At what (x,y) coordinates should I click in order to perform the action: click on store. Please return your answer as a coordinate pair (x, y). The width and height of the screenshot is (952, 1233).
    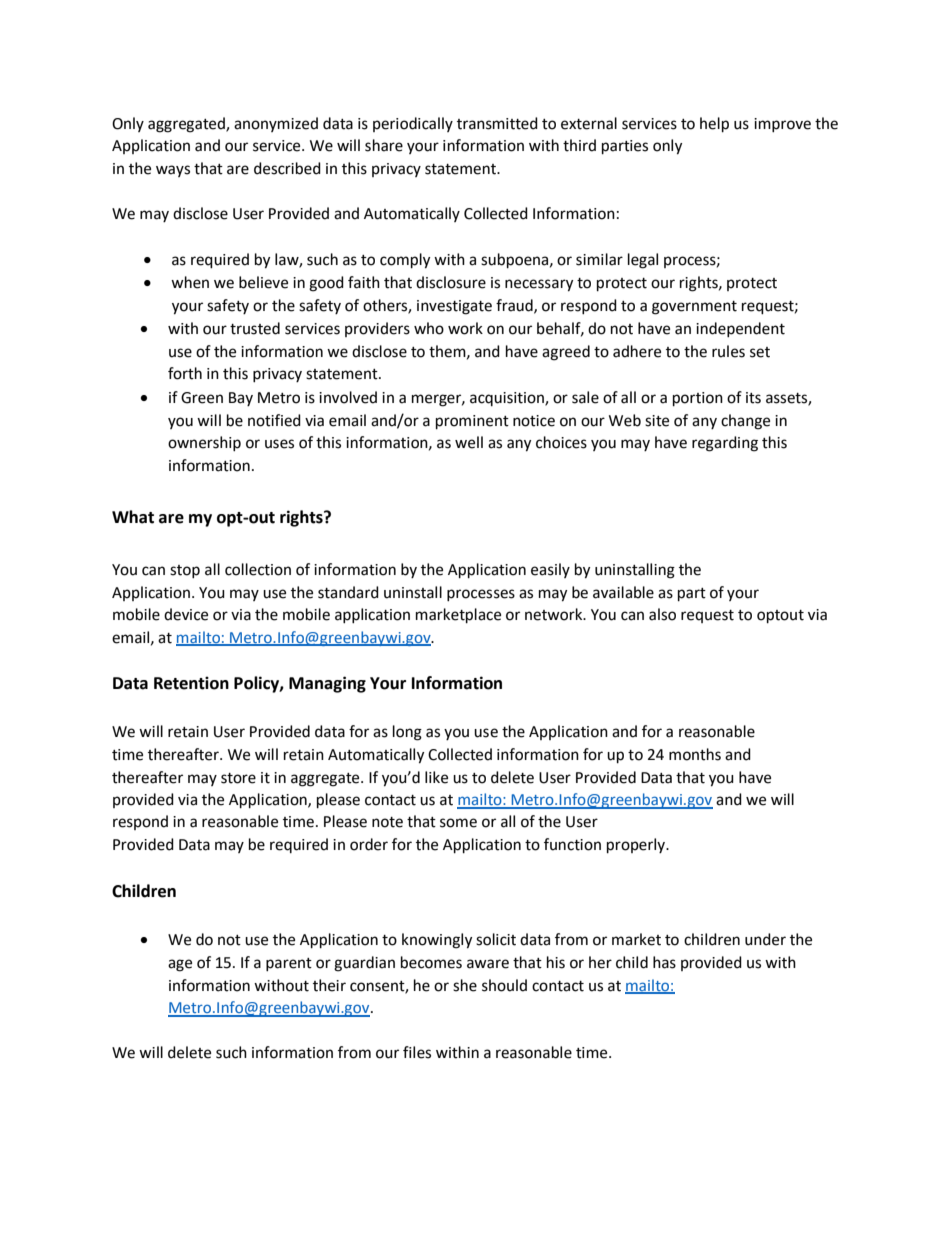
    Looking at the image, I should click on (238, 778).
